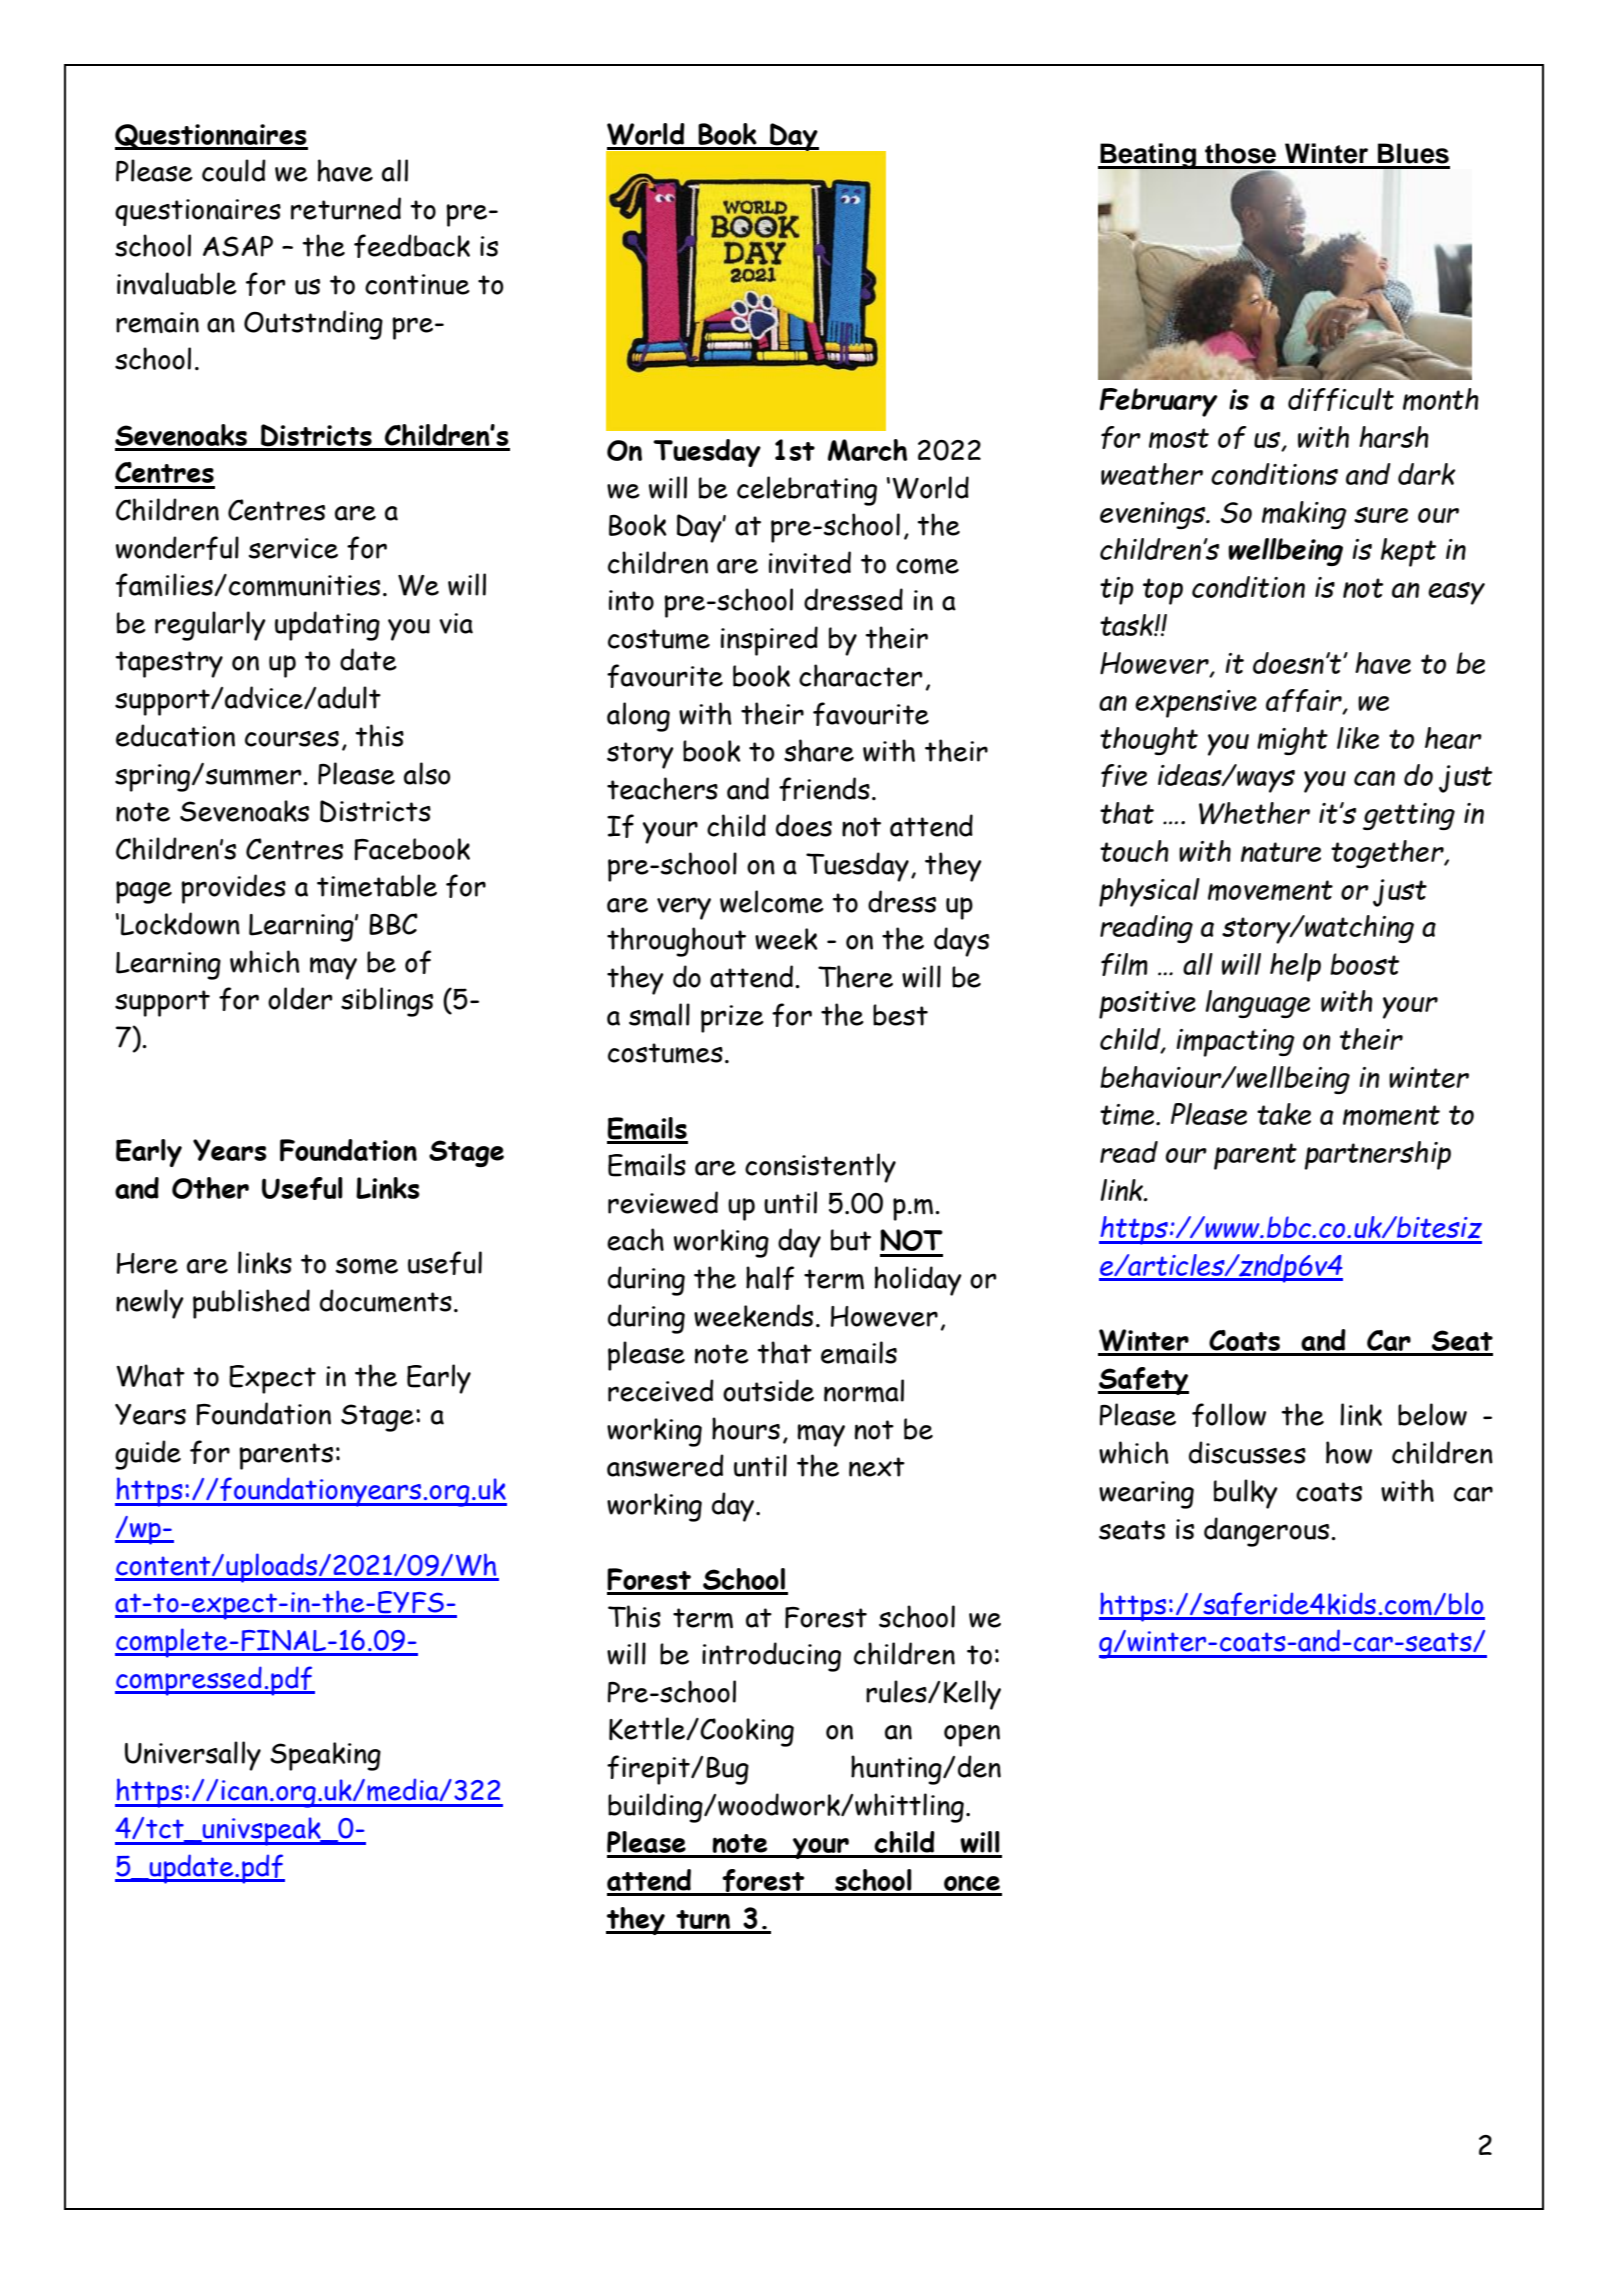  I want to click on follow, so click(1229, 1415).
